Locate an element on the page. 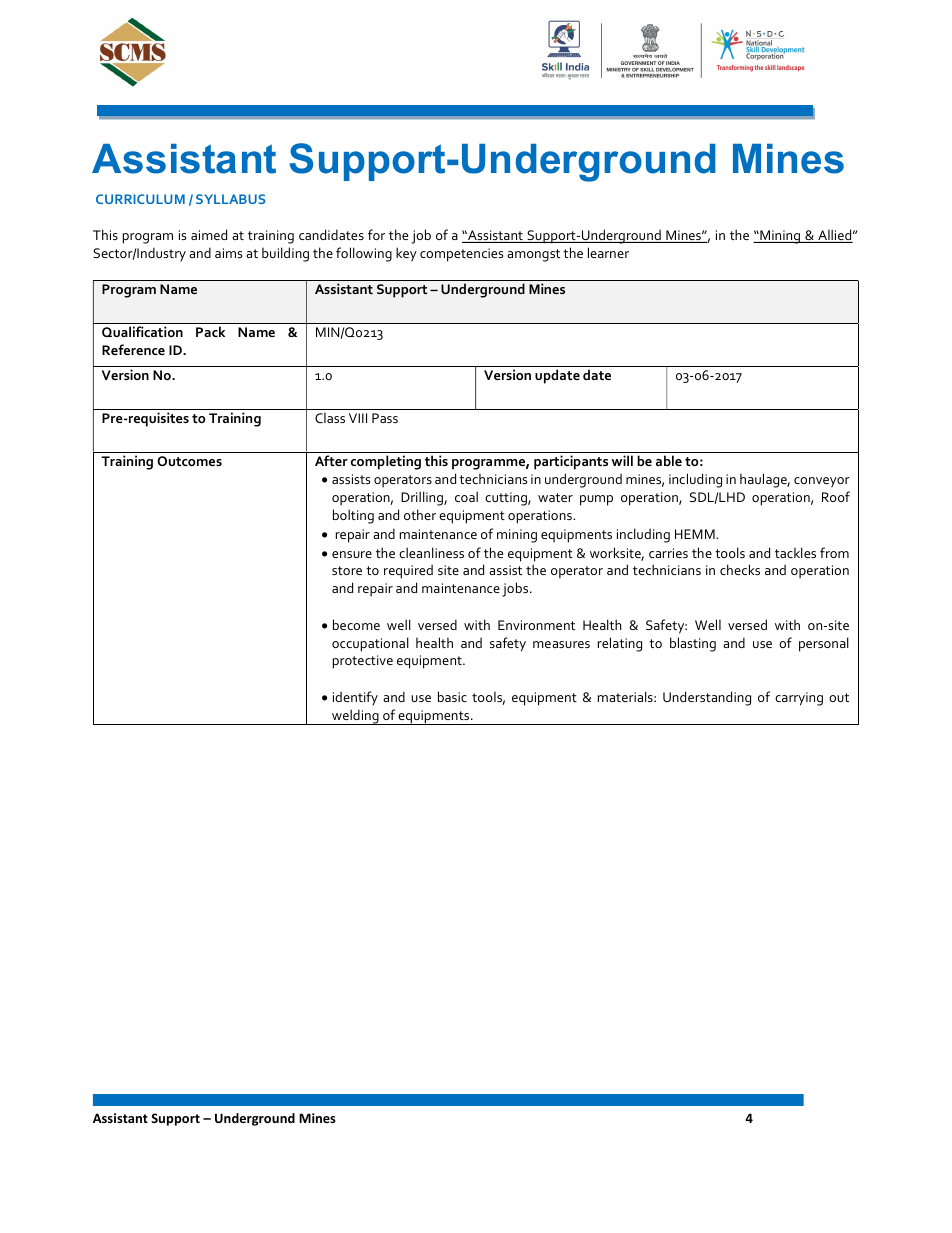  identify is located at coordinates (355, 698).
